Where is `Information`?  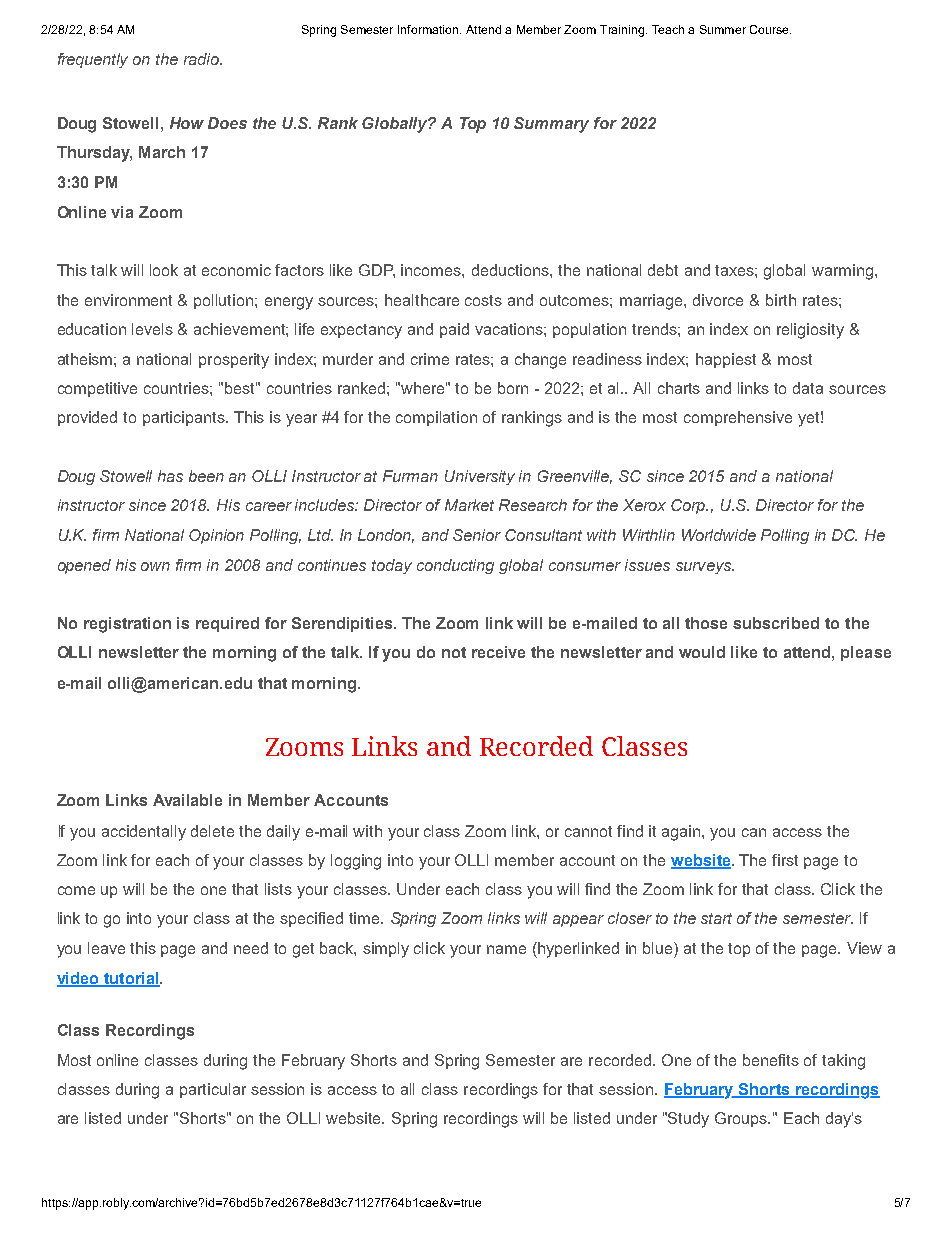 Information is located at coordinates (429, 29).
